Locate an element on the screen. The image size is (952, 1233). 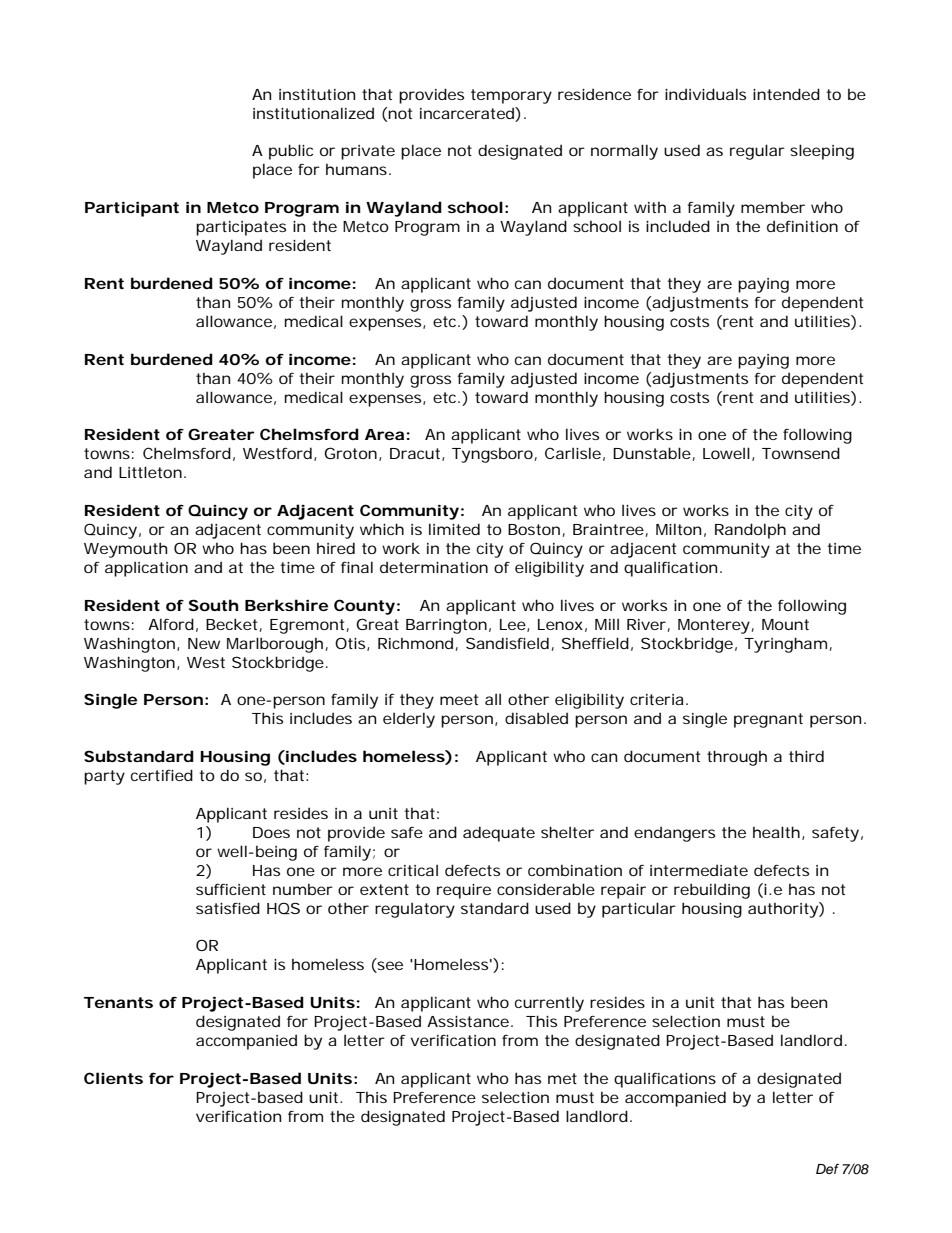
public is located at coordinates (291, 152).
